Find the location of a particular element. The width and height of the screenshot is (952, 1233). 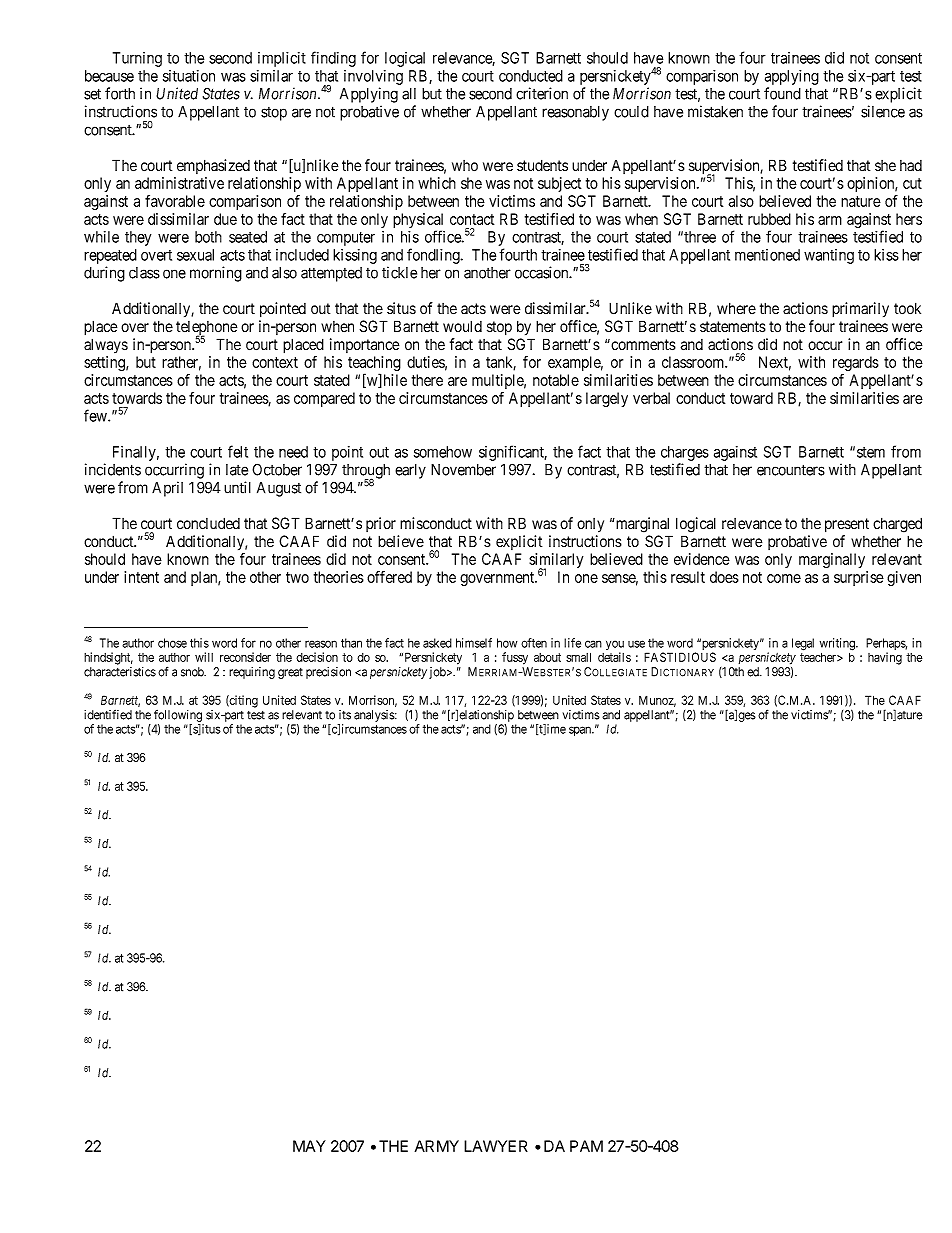

encounters is located at coordinates (791, 470).
